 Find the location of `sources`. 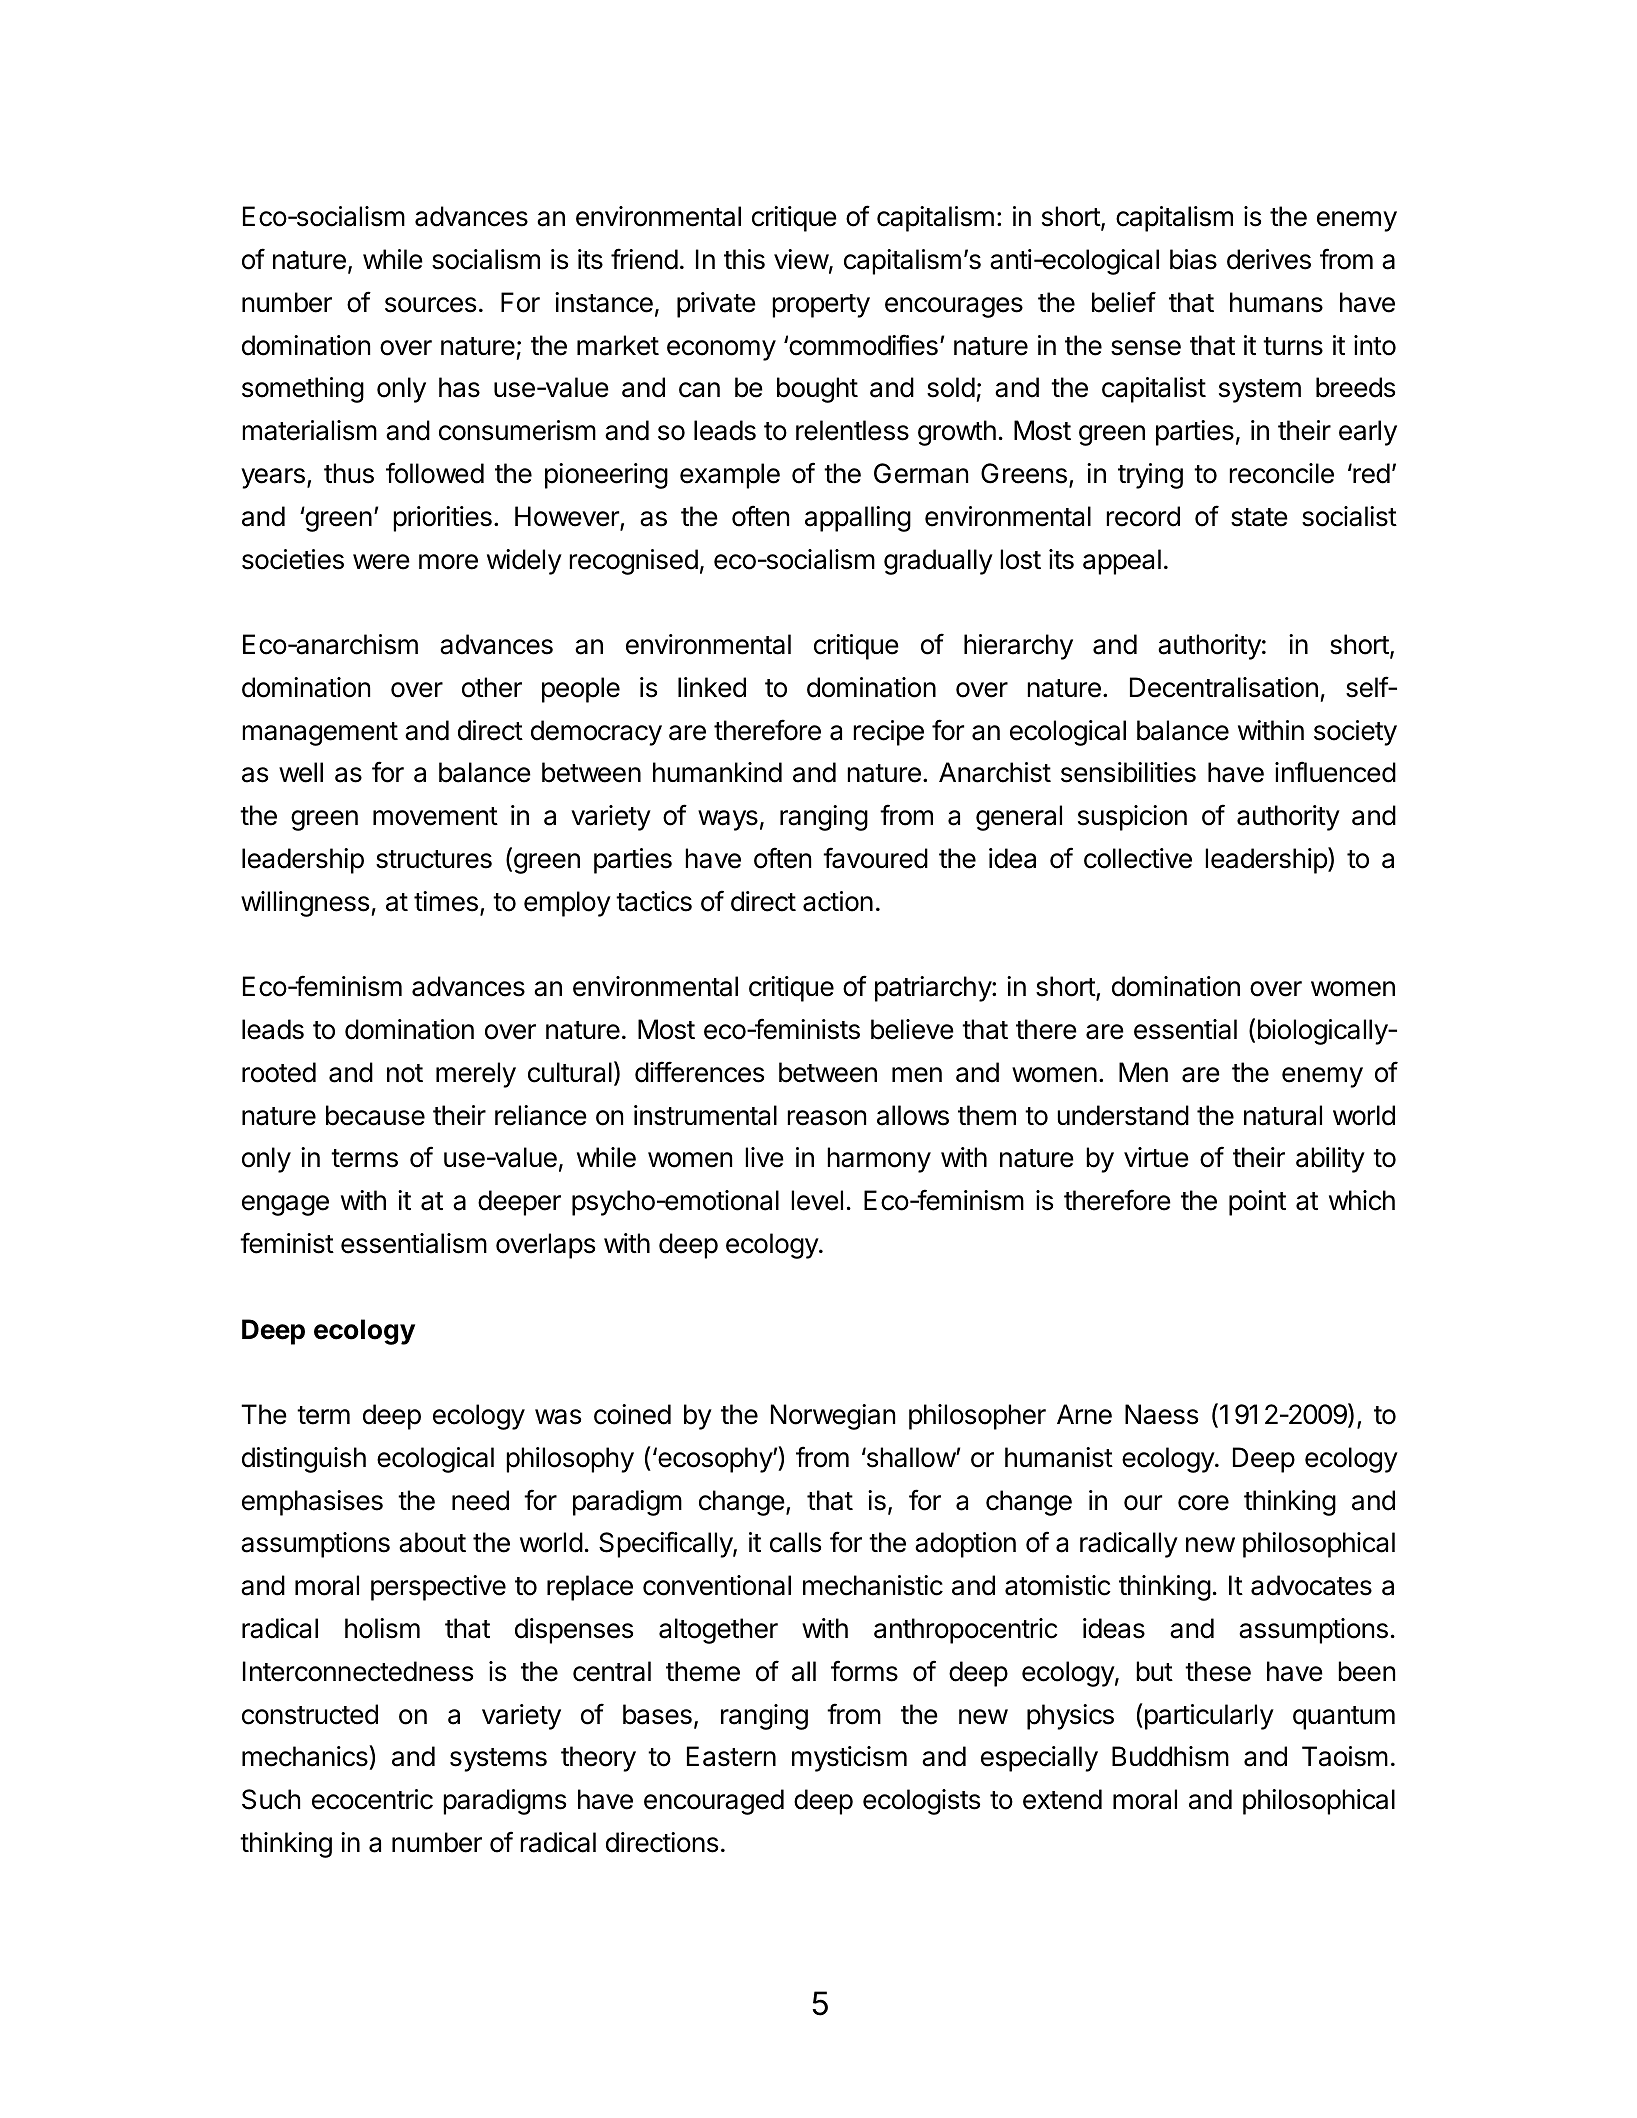

sources is located at coordinates (430, 305).
